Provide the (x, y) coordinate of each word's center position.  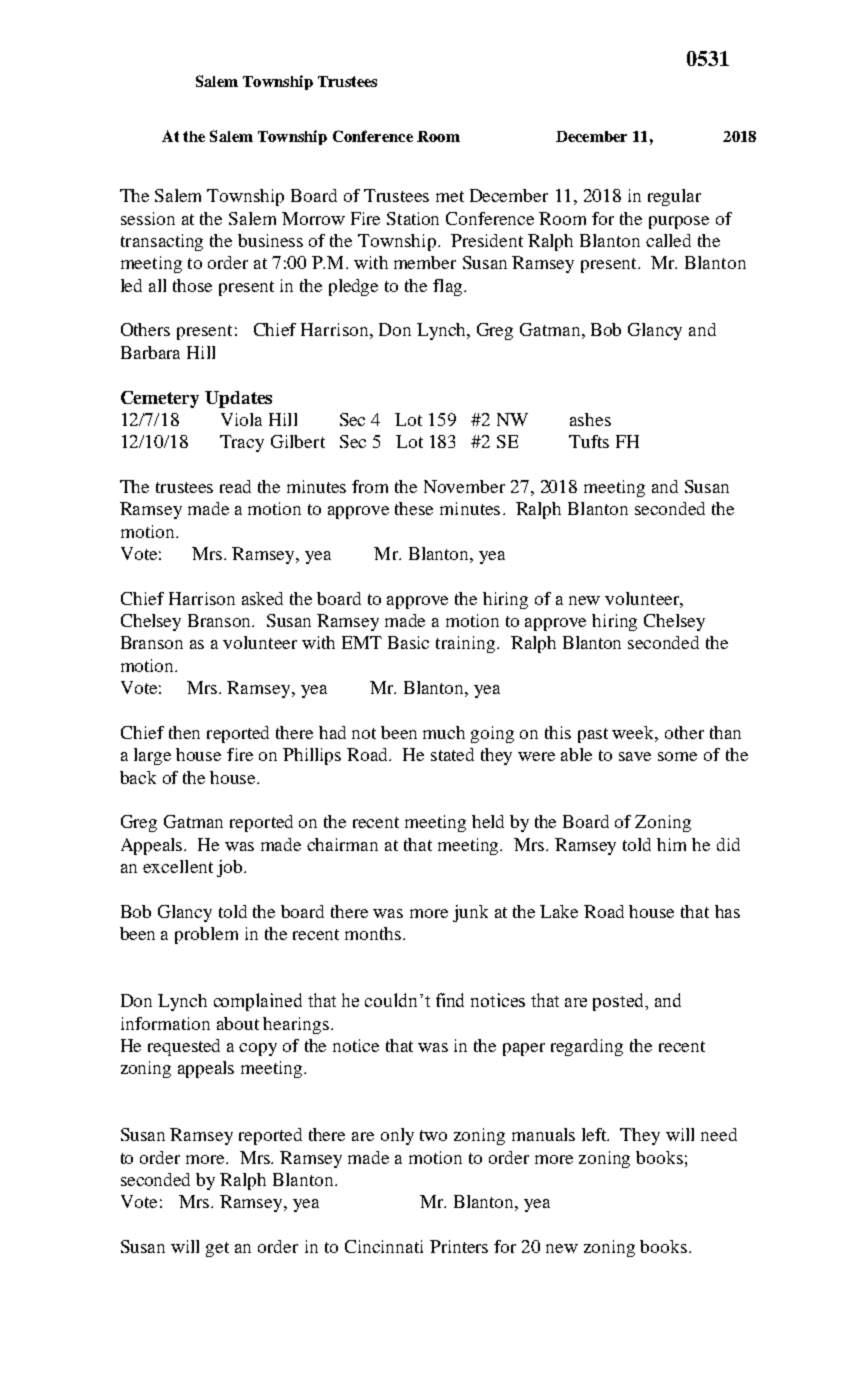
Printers (459, 1246)
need (719, 1134)
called (668, 240)
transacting (162, 242)
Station (413, 218)
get (217, 1249)
